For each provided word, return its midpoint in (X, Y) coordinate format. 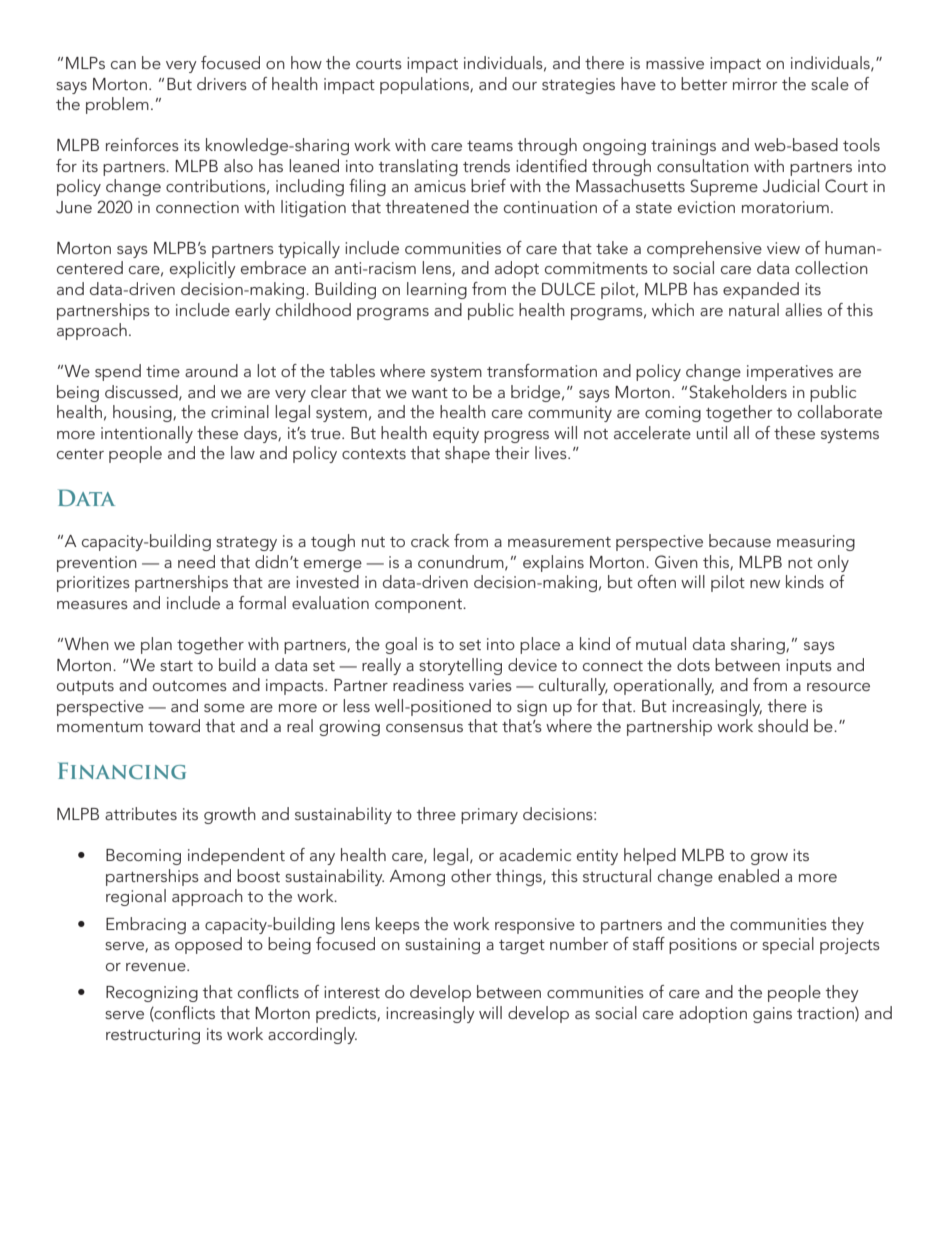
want (430, 393)
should (783, 725)
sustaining (442, 946)
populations (425, 85)
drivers (222, 83)
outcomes (190, 686)
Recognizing (152, 994)
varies (490, 685)
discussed (142, 392)
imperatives (790, 373)
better (704, 83)
